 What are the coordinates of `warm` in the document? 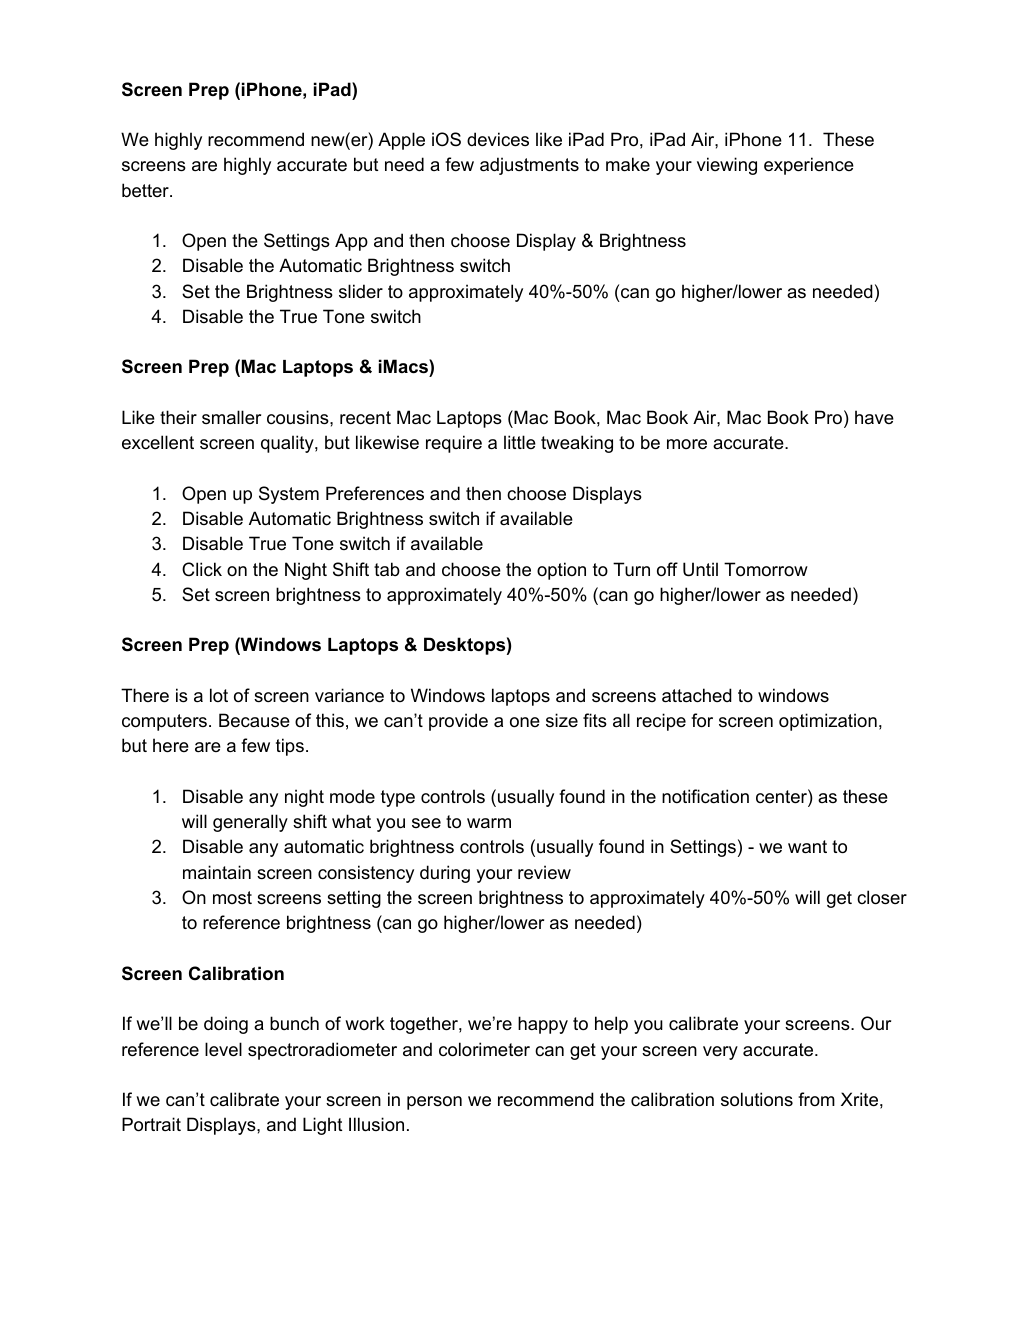 It's located at (489, 823).
